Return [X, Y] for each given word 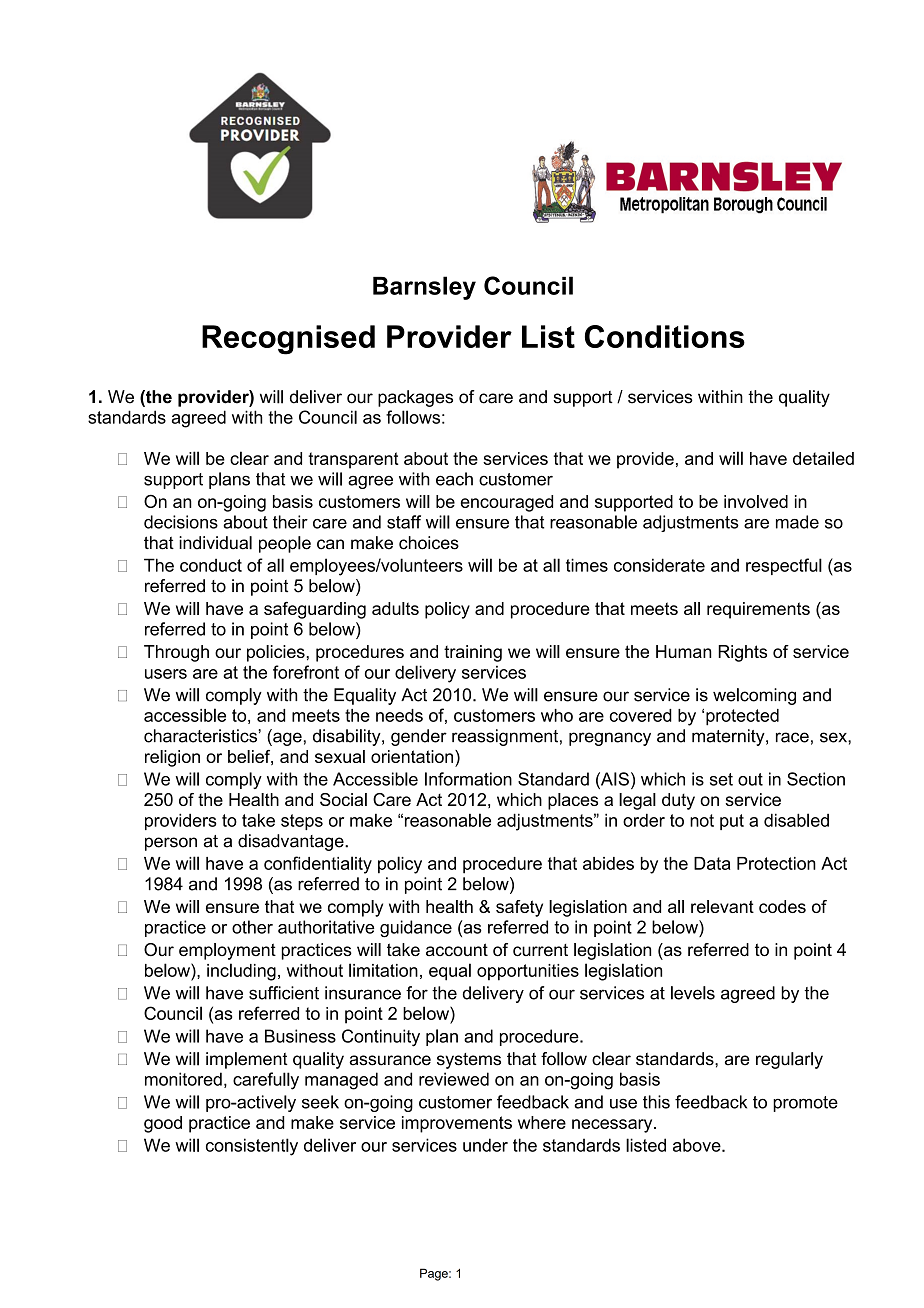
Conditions [665, 336]
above [698, 1145]
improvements [457, 1124]
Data [712, 863]
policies [276, 653]
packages [415, 398]
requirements [758, 610]
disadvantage [292, 842]
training [473, 653]
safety [519, 908]
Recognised [288, 340]
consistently [252, 1147]
